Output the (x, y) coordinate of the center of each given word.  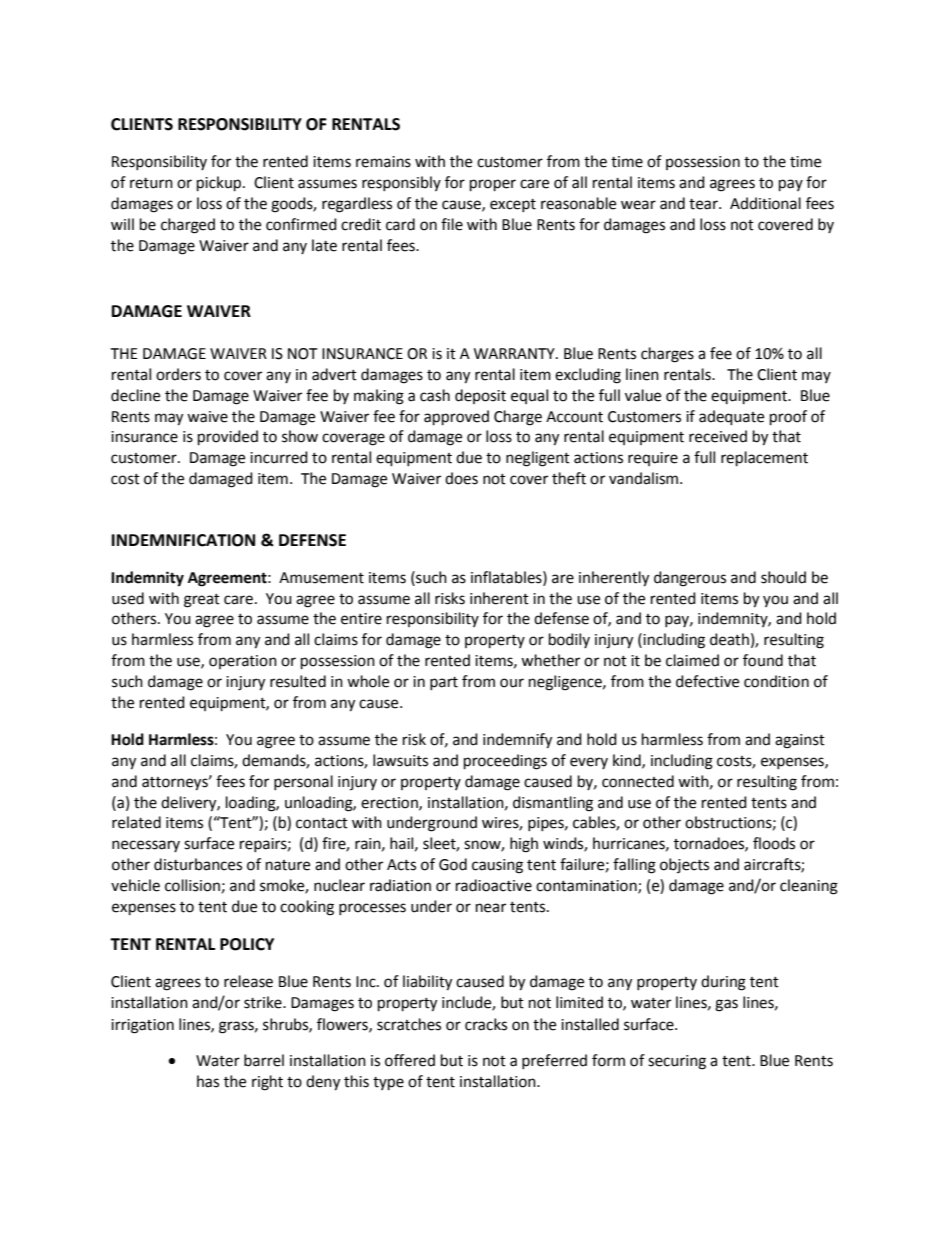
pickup (220, 184)
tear (704, 204)
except (513, 205)
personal (303, 782)
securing (677, 1062)
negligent (538, 459)
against (800, 741)
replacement (764, 459)
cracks (486, 1024)
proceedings (505, 762)
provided (228, 438)
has (208, 1081)
